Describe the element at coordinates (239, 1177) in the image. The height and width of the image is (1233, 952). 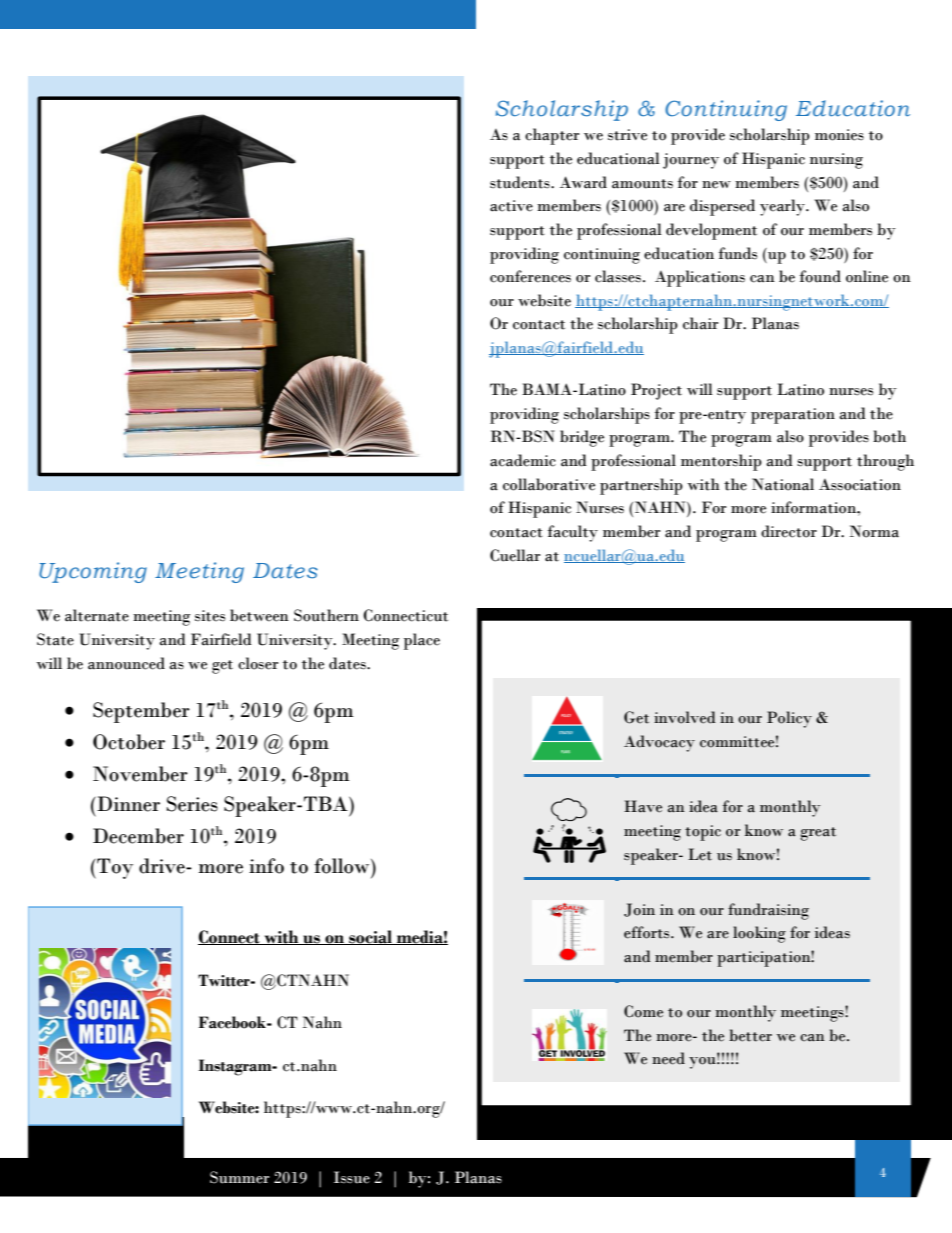
I see `Summer` at that location.
